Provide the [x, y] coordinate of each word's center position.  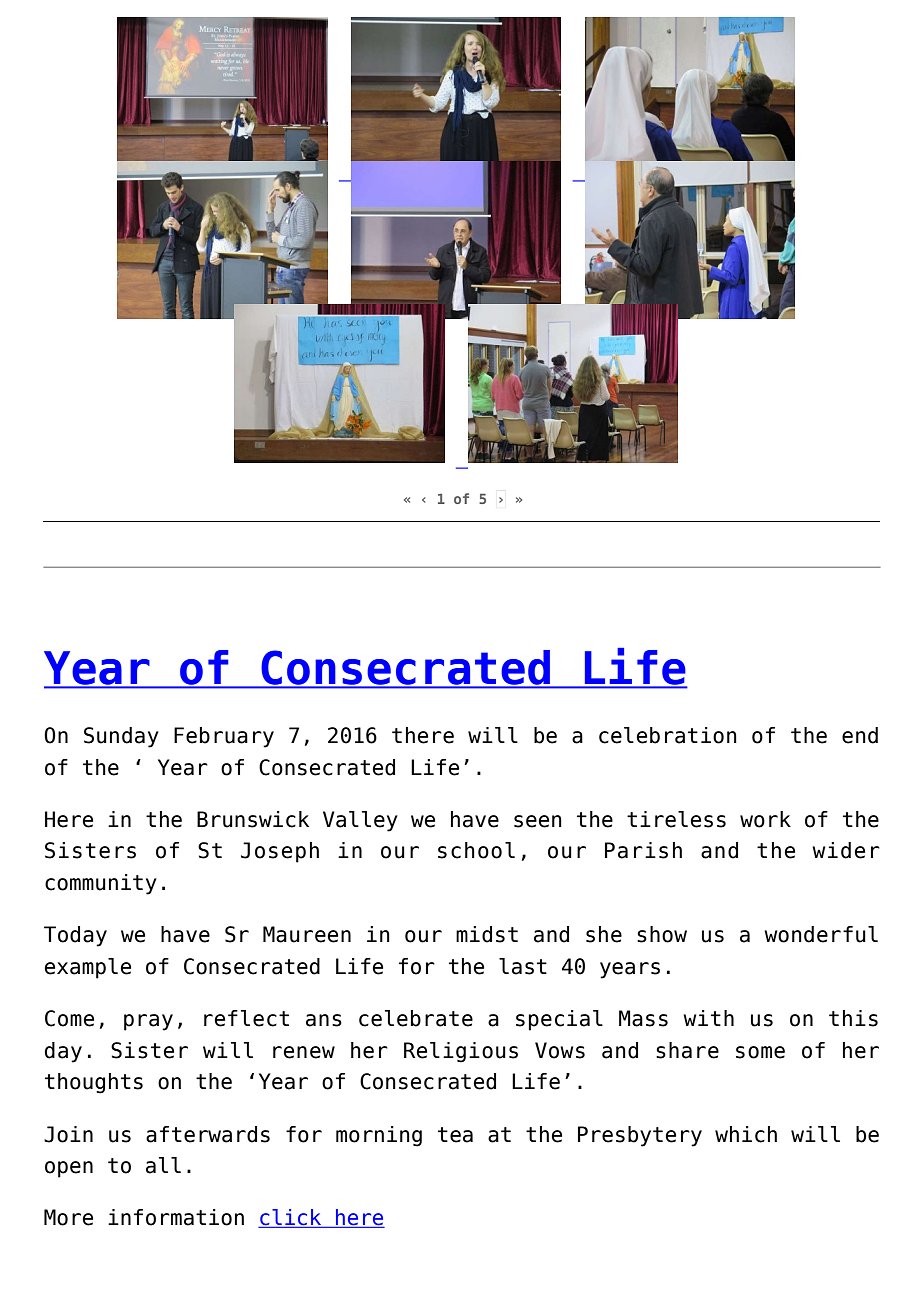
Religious [461, 1052]
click [291, 1218]
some [760, 1052]
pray [148, 1022]
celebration [668, 735]
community [101, 884]
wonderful [821, 934]
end [860, 735]
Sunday [121, 737]
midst [487, 934]
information [176, 1217]
